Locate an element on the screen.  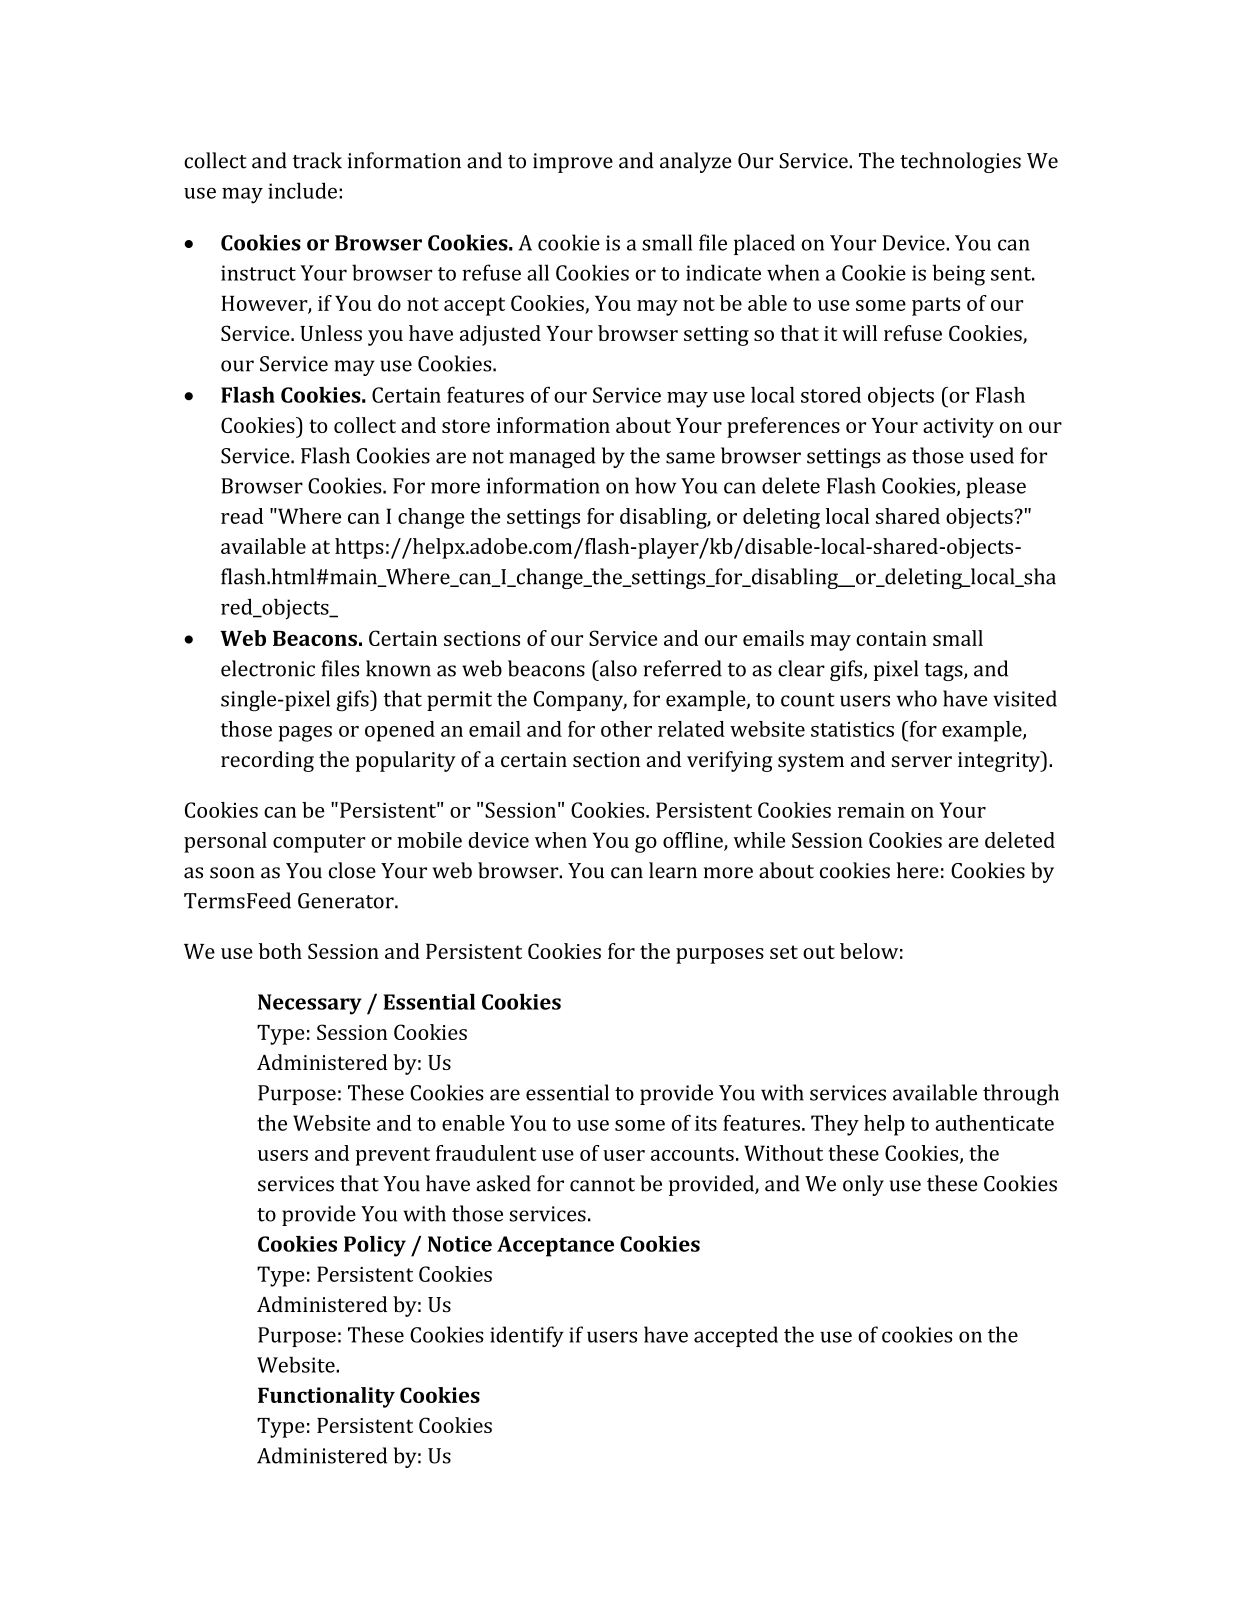
include is located at coordinates (302, 190).
